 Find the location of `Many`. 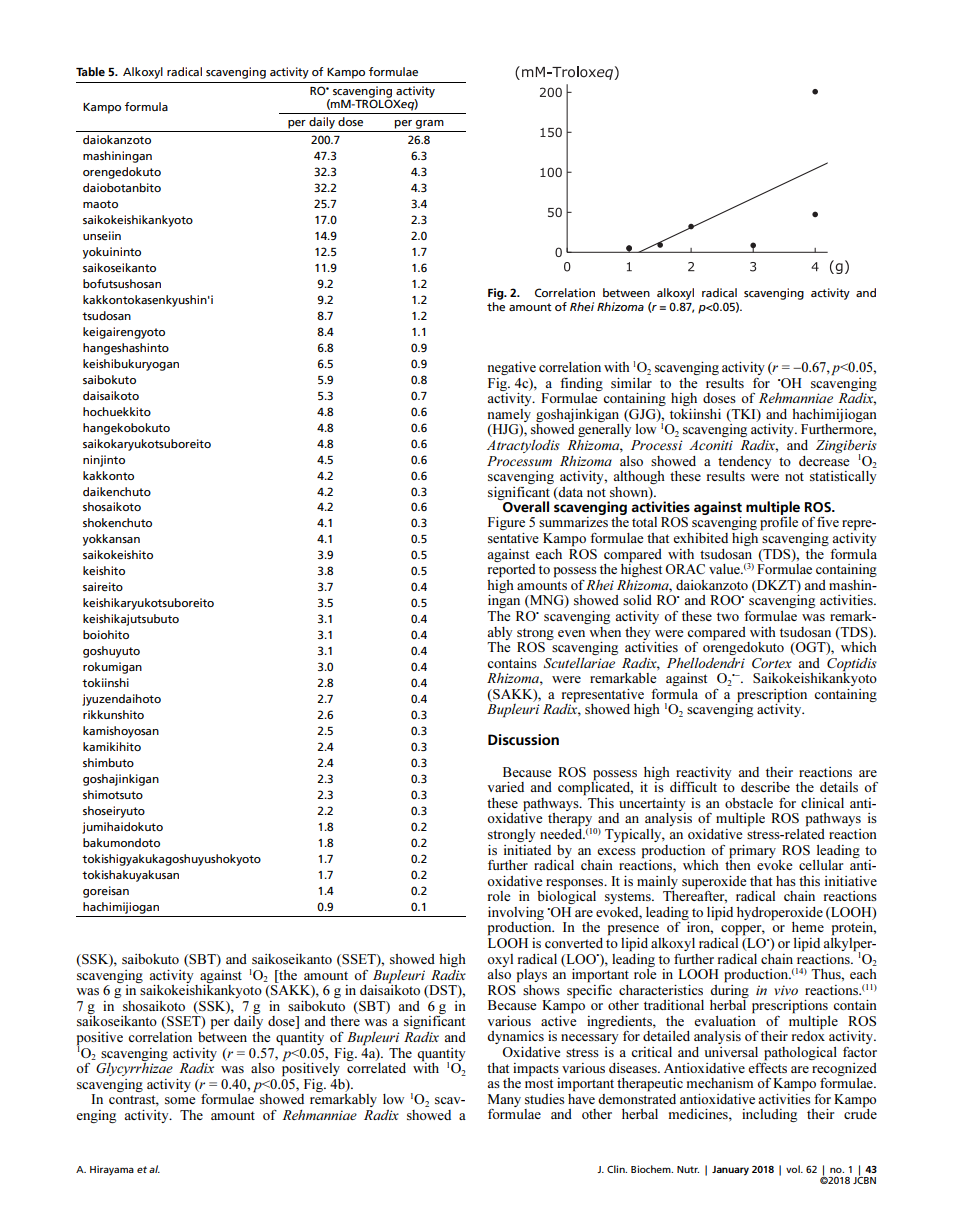

Many is located at coordinates (504, 1100).
